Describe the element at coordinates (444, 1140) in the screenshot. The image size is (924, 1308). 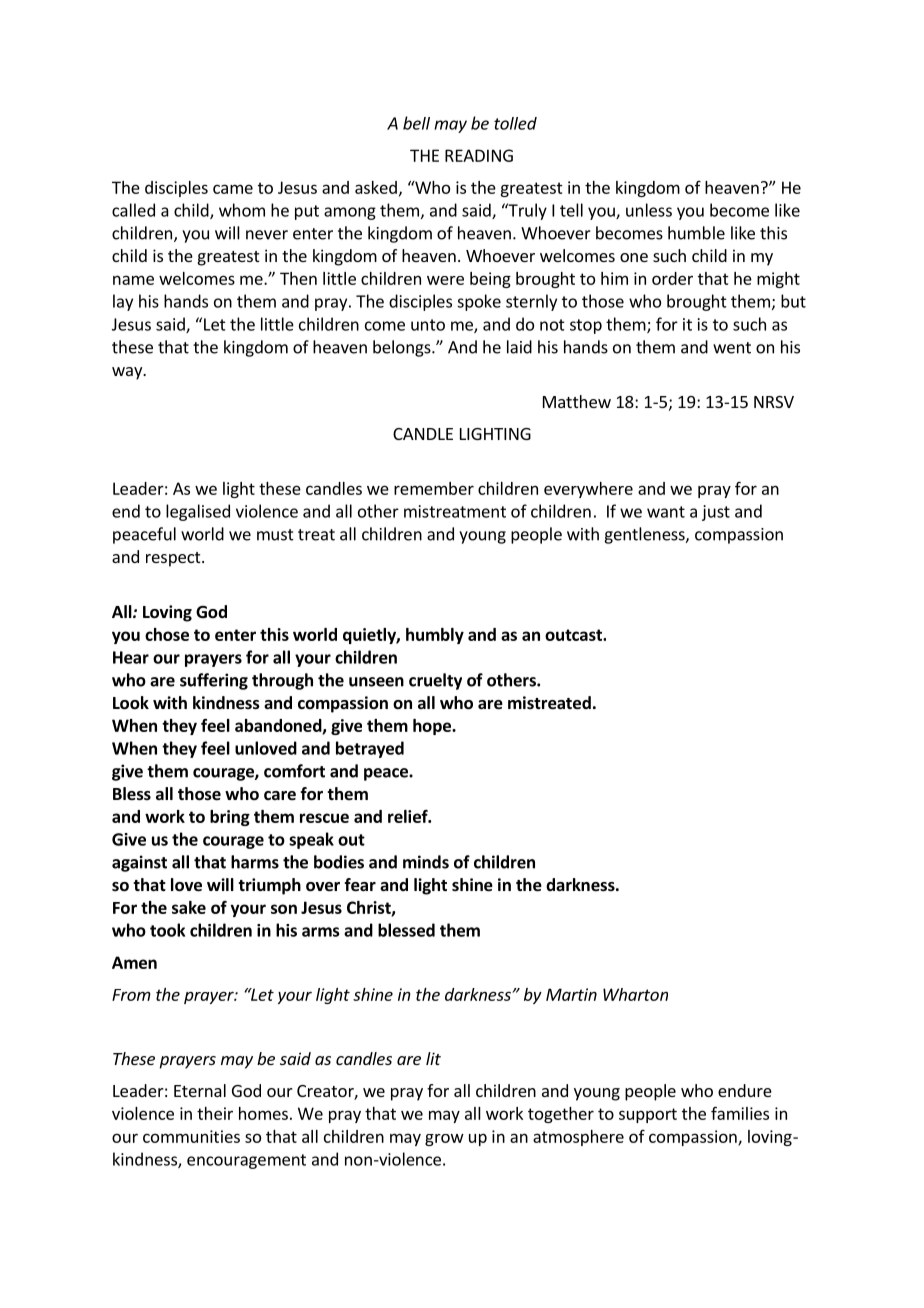
I see `grow` at that location.
